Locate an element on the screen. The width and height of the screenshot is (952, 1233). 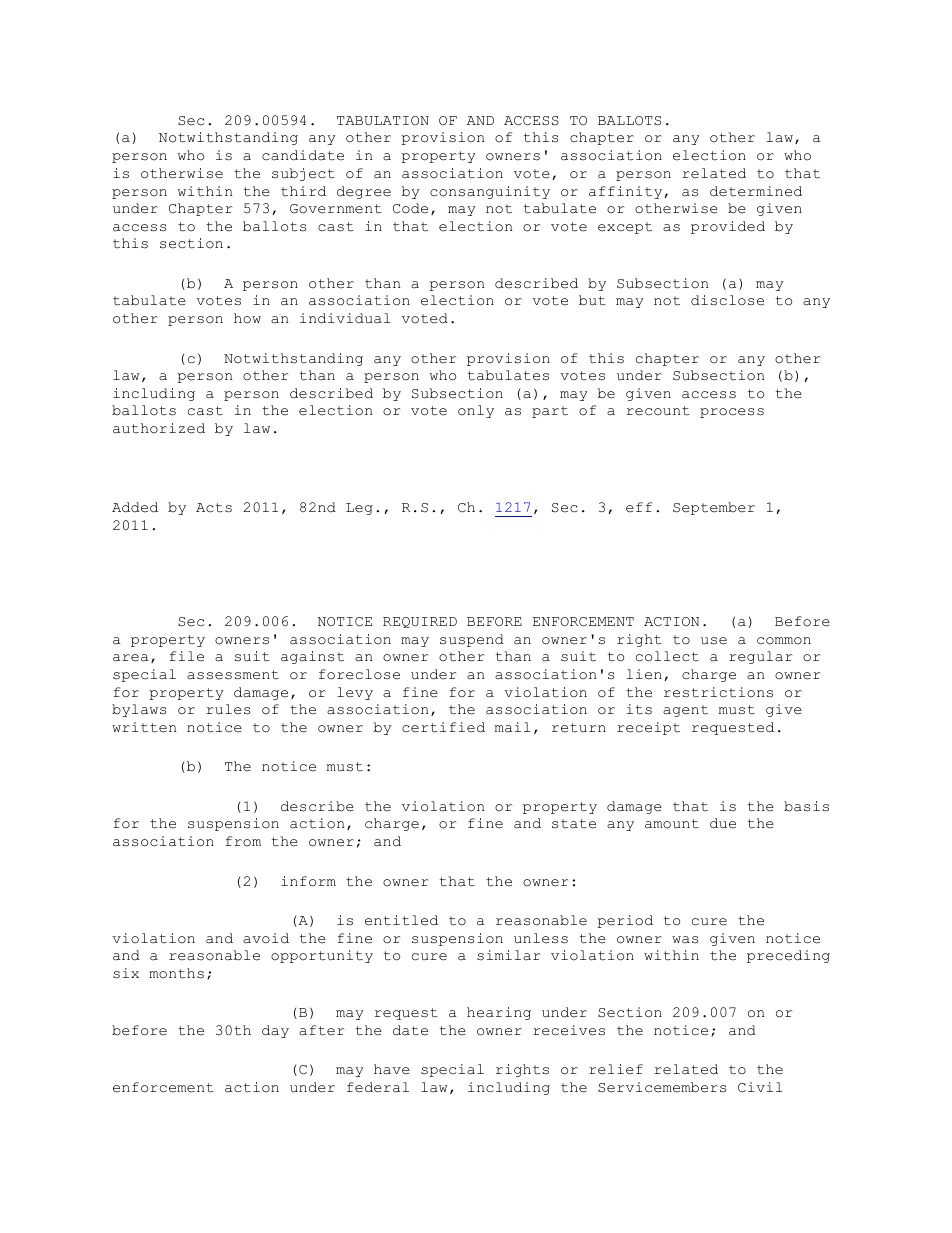
process is located at coordinates (732, 413).
